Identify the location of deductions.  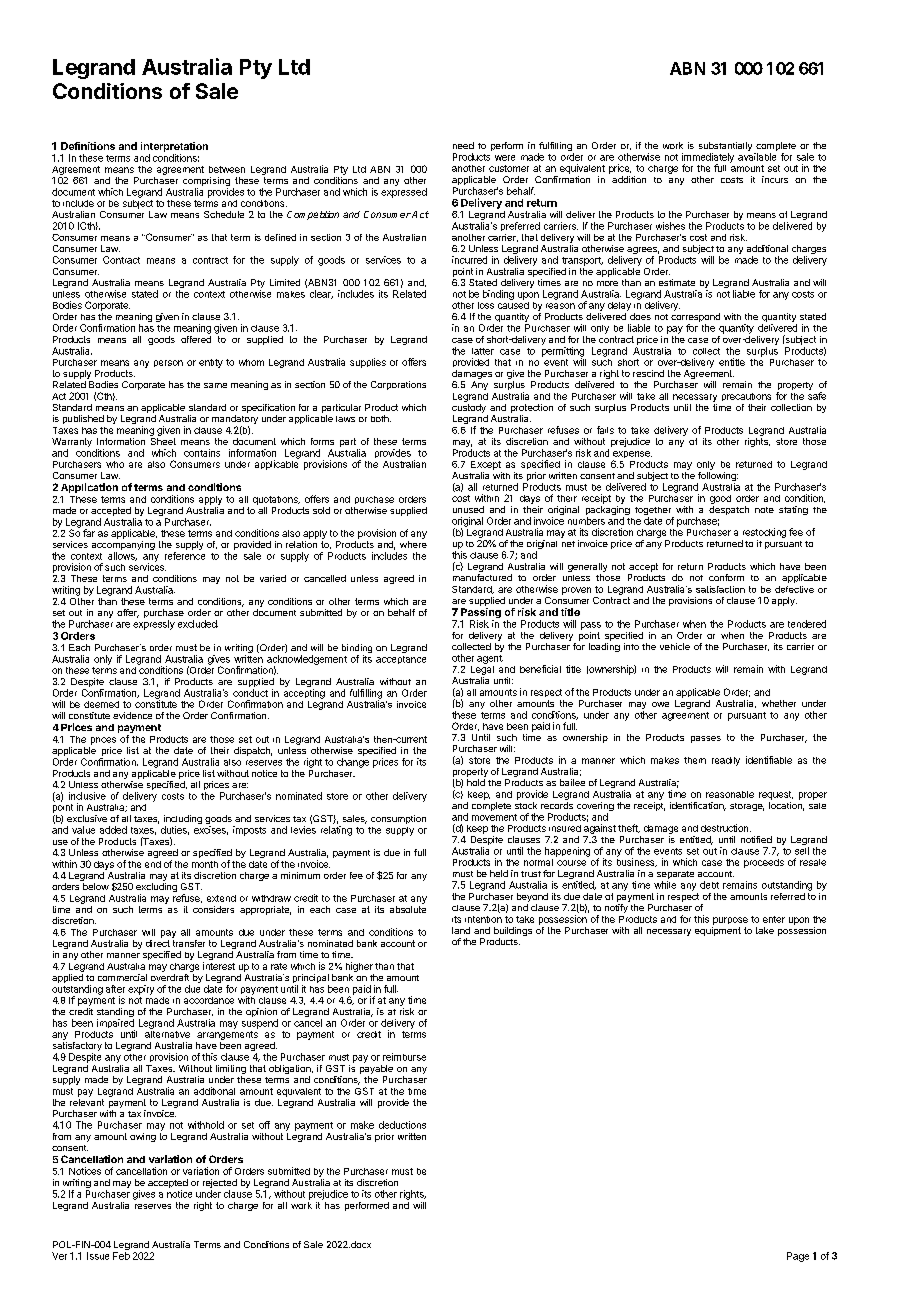
(402, 1125).
